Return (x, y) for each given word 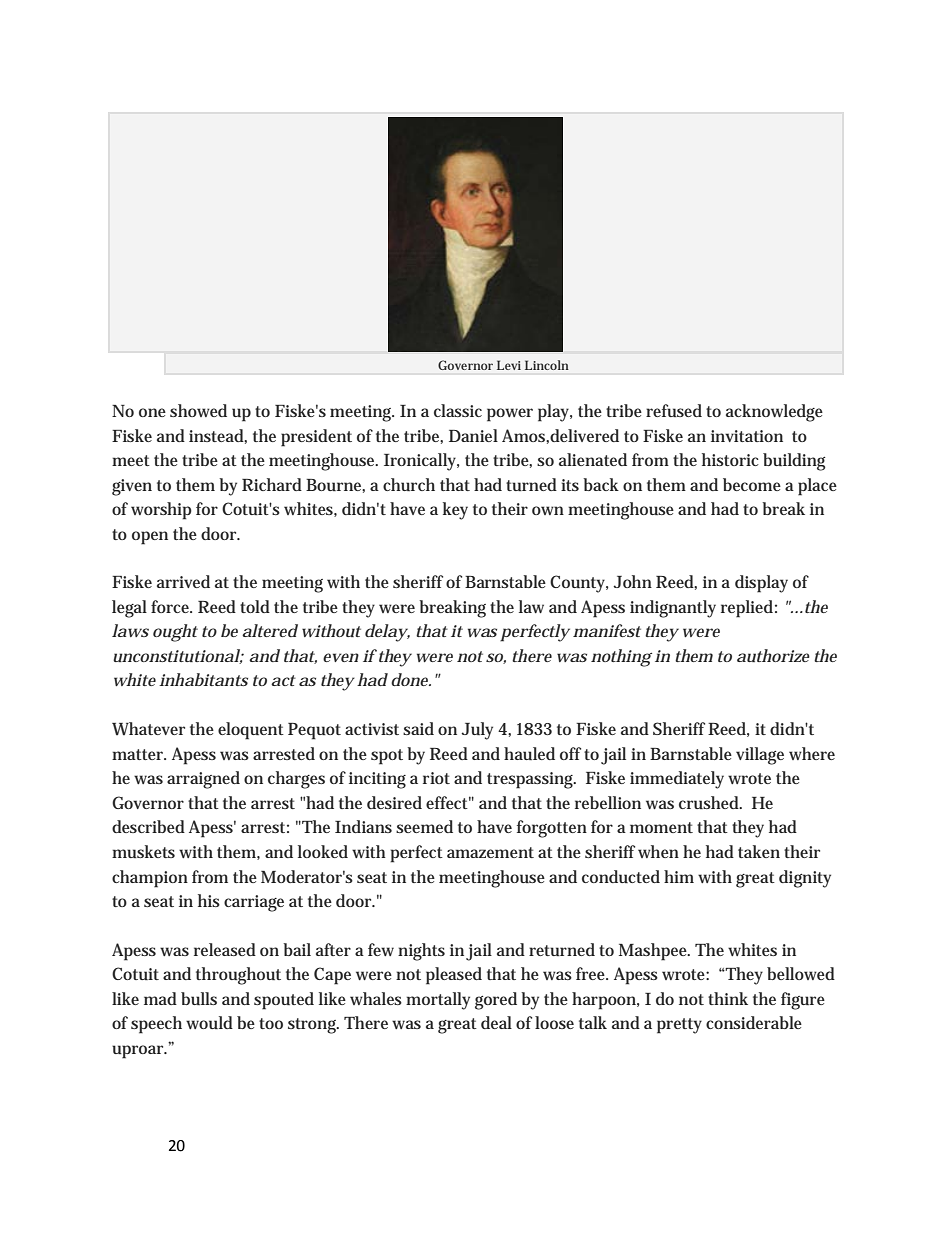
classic (458, 410)
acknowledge (774, 413)
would (209, 1022)
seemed (424, 826)
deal (496, 1022)
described (148, 826)
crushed (710, 802)
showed (198, 410)
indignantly (673, 609)
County (579, 584)
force (171, 606)
